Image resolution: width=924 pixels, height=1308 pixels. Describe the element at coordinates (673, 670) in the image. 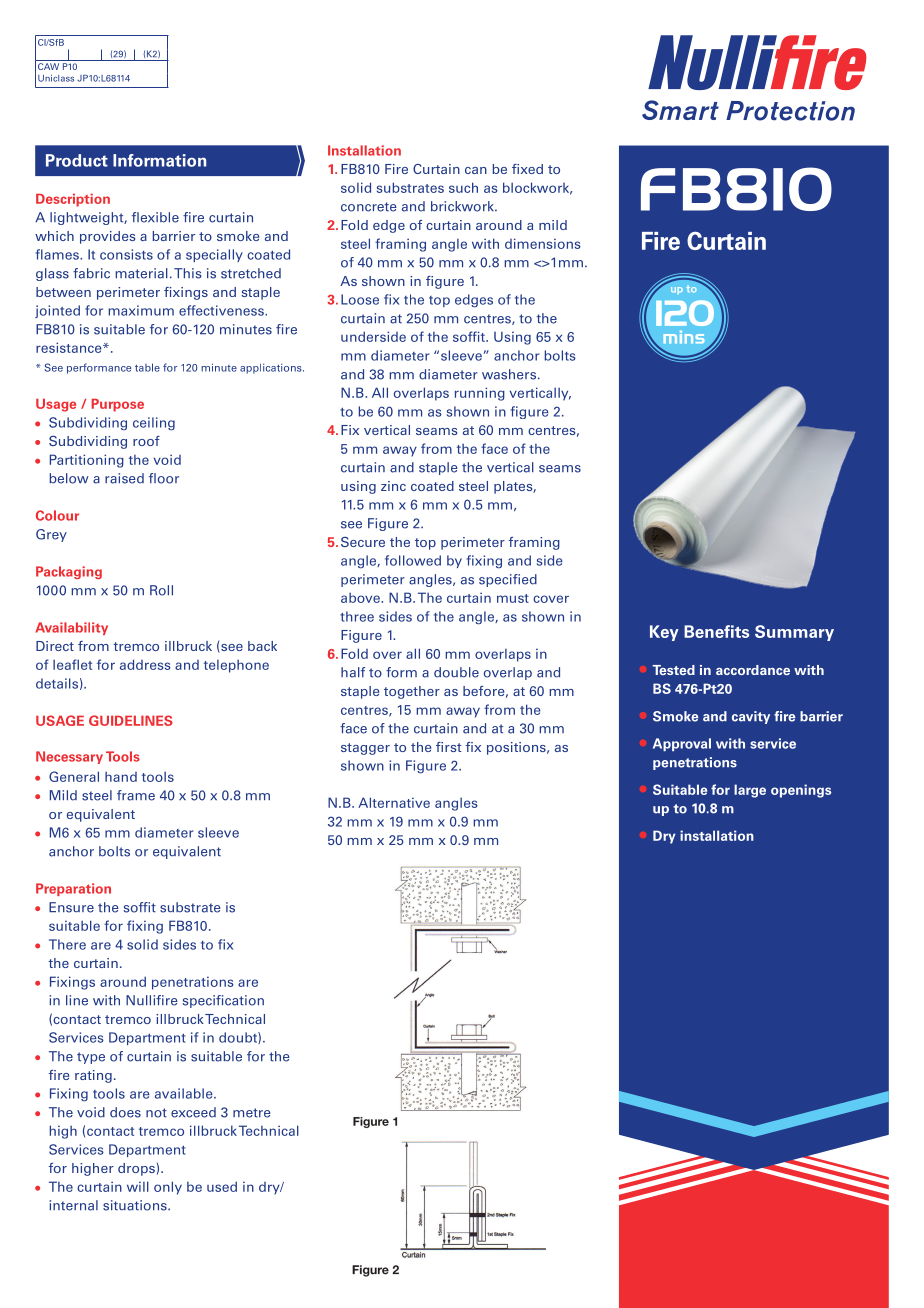

I see `Tested` at that location.
